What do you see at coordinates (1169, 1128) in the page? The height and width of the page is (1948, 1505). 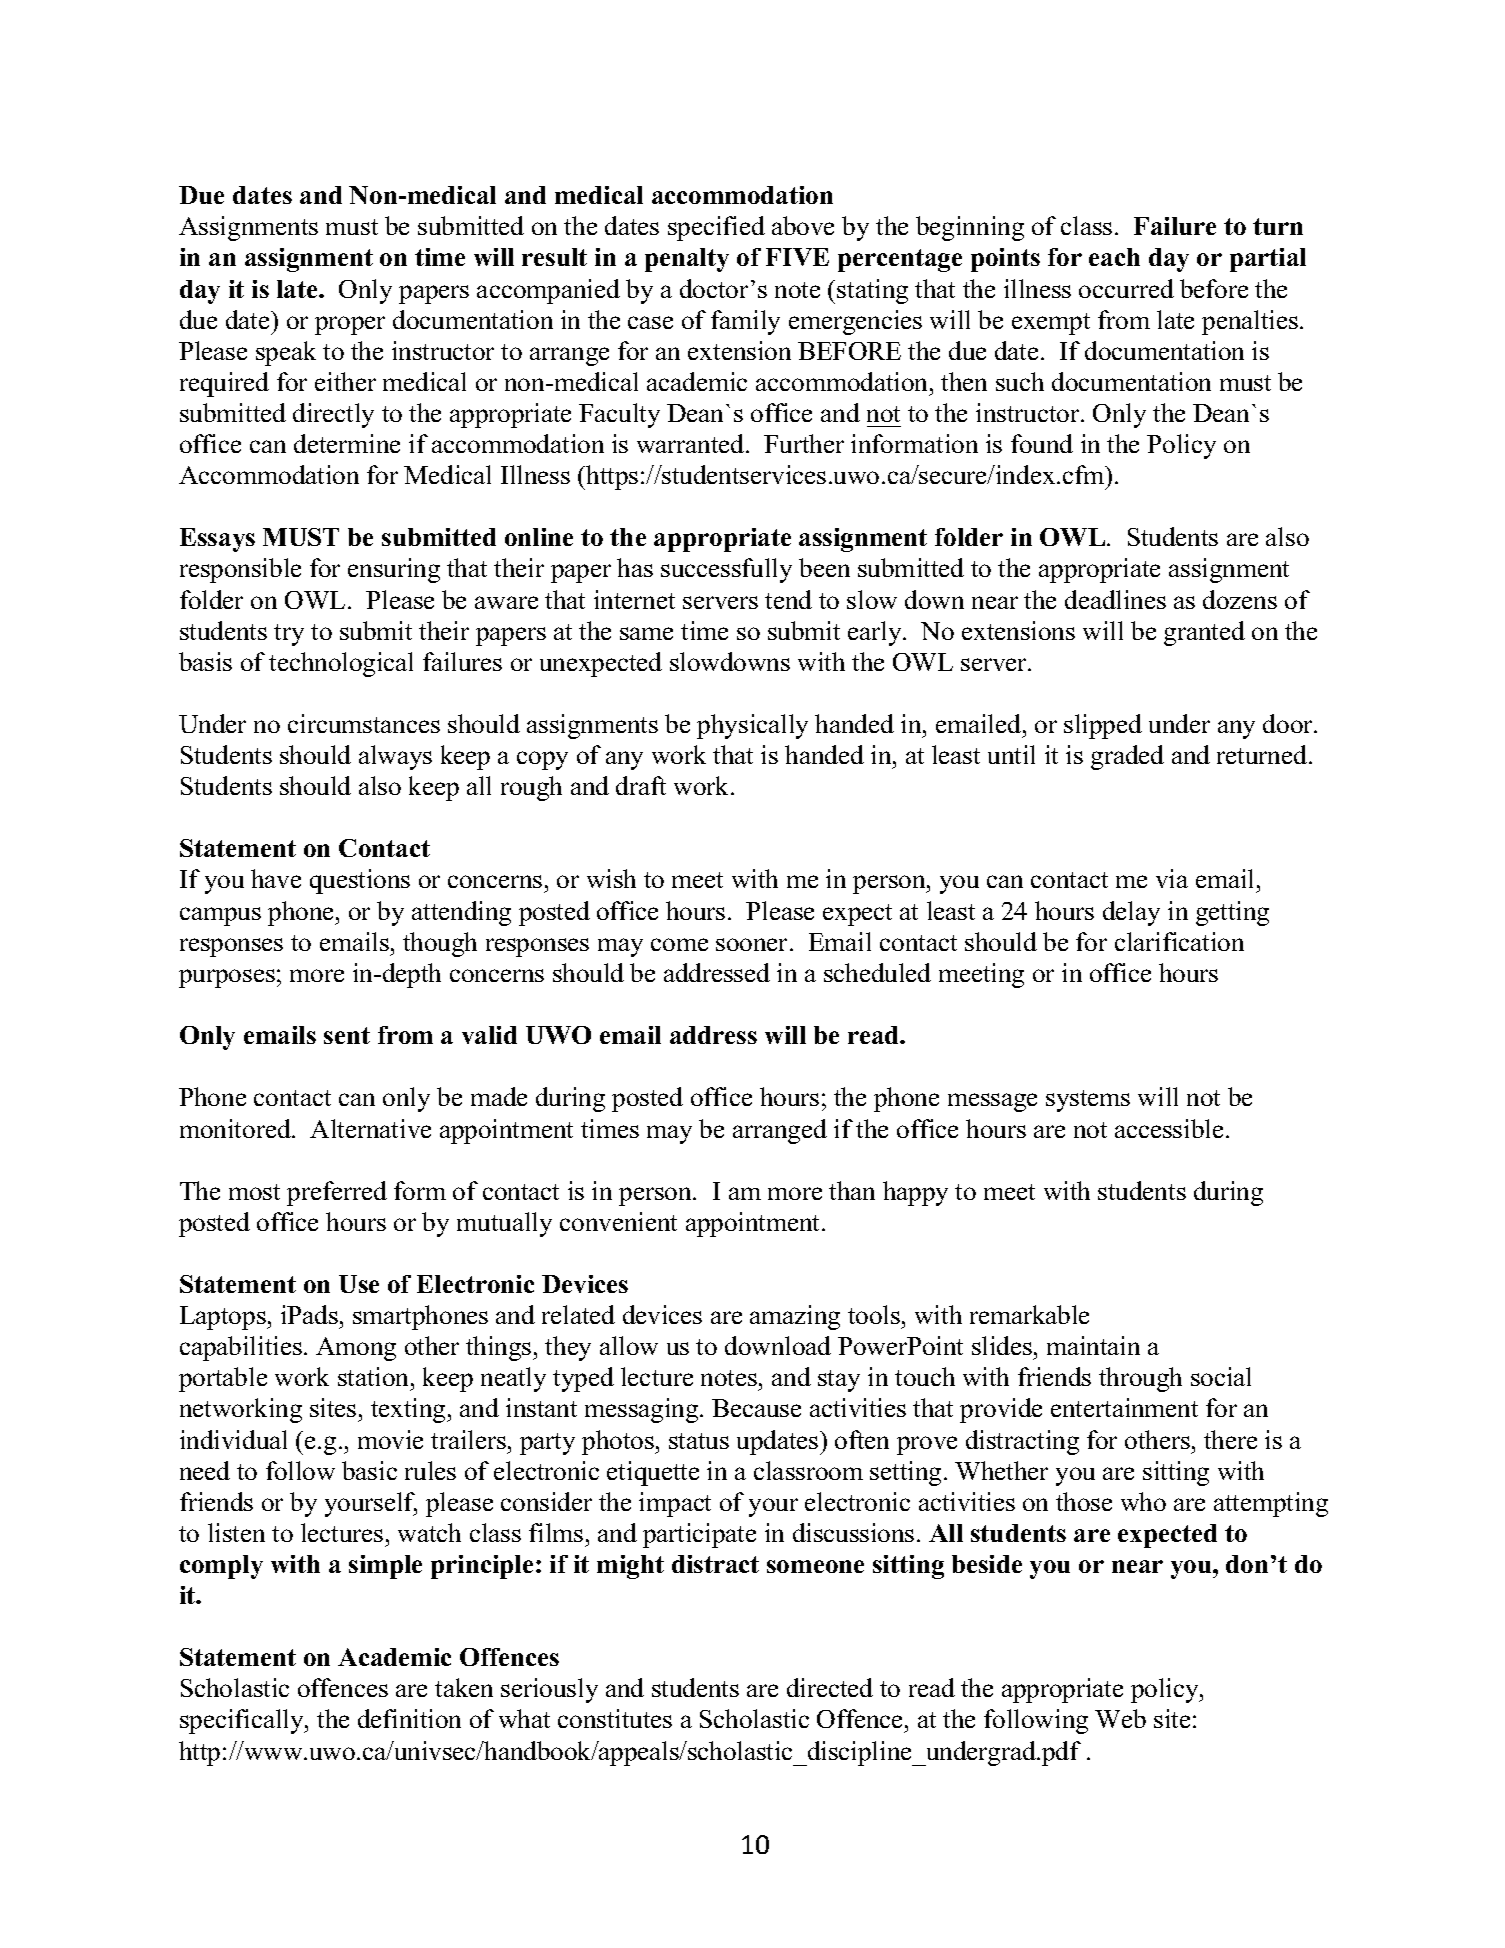 I see `accessible` at bounding box center [1169, 1128].
